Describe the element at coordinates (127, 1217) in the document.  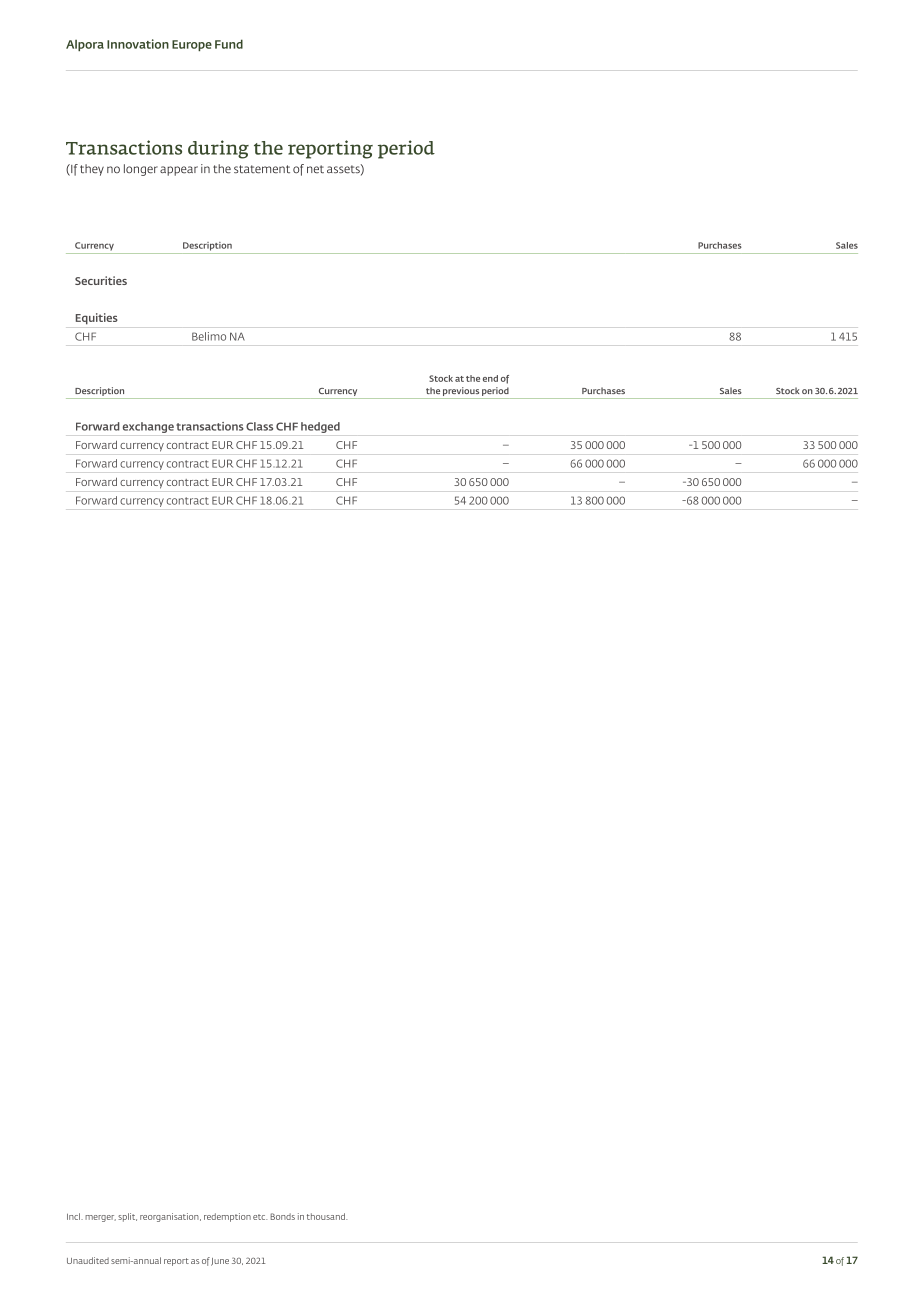
I see `split` at that location.
